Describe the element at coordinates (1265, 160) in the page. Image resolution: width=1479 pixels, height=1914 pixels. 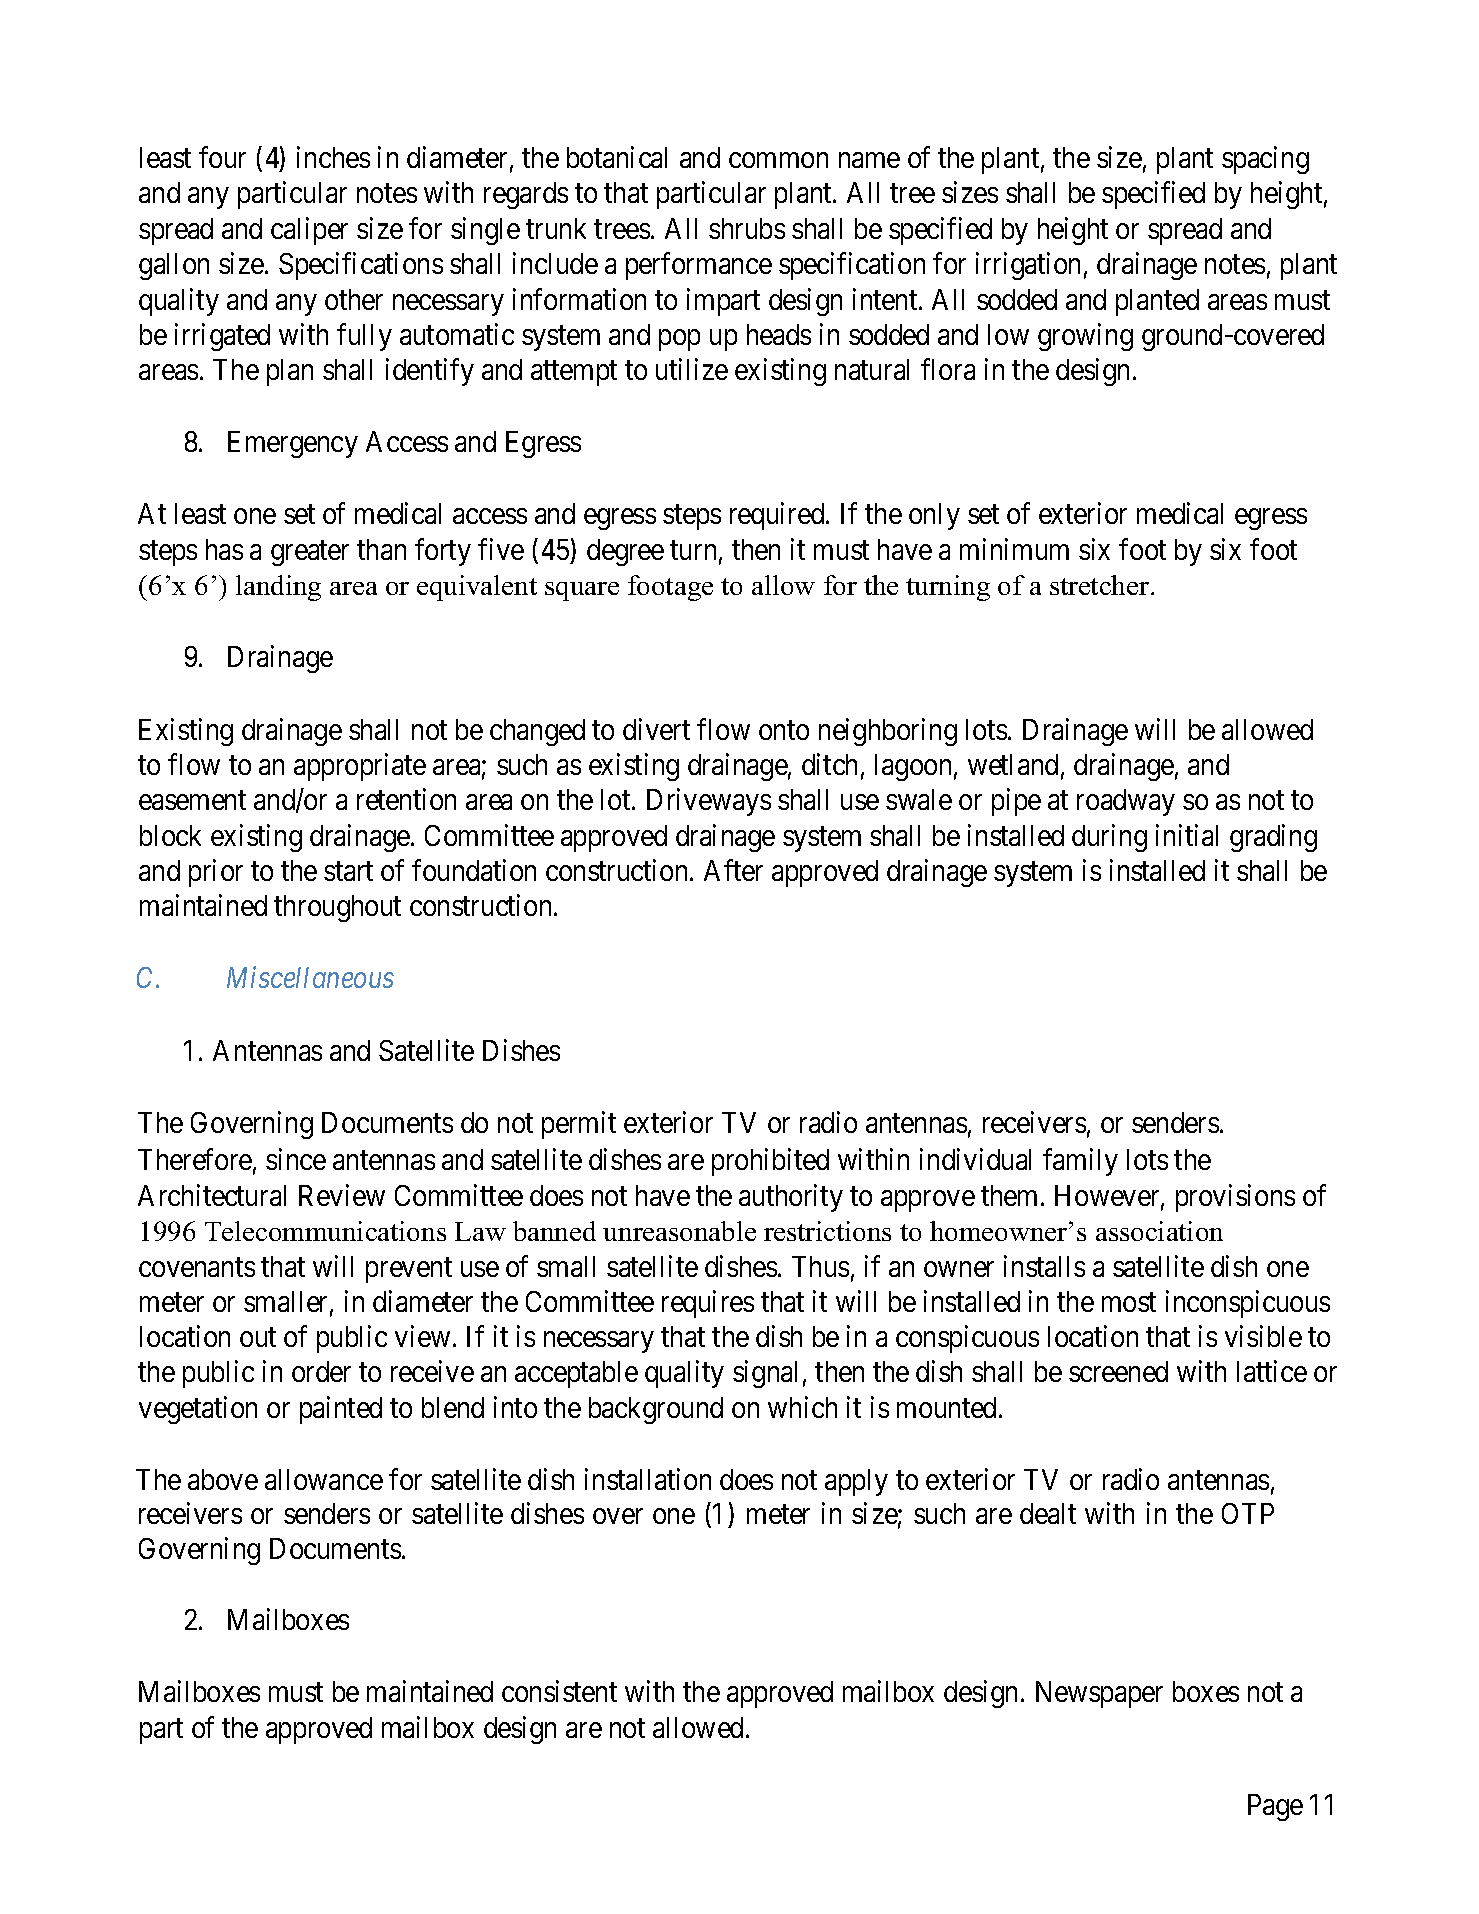
I see `spacing` at that location.
